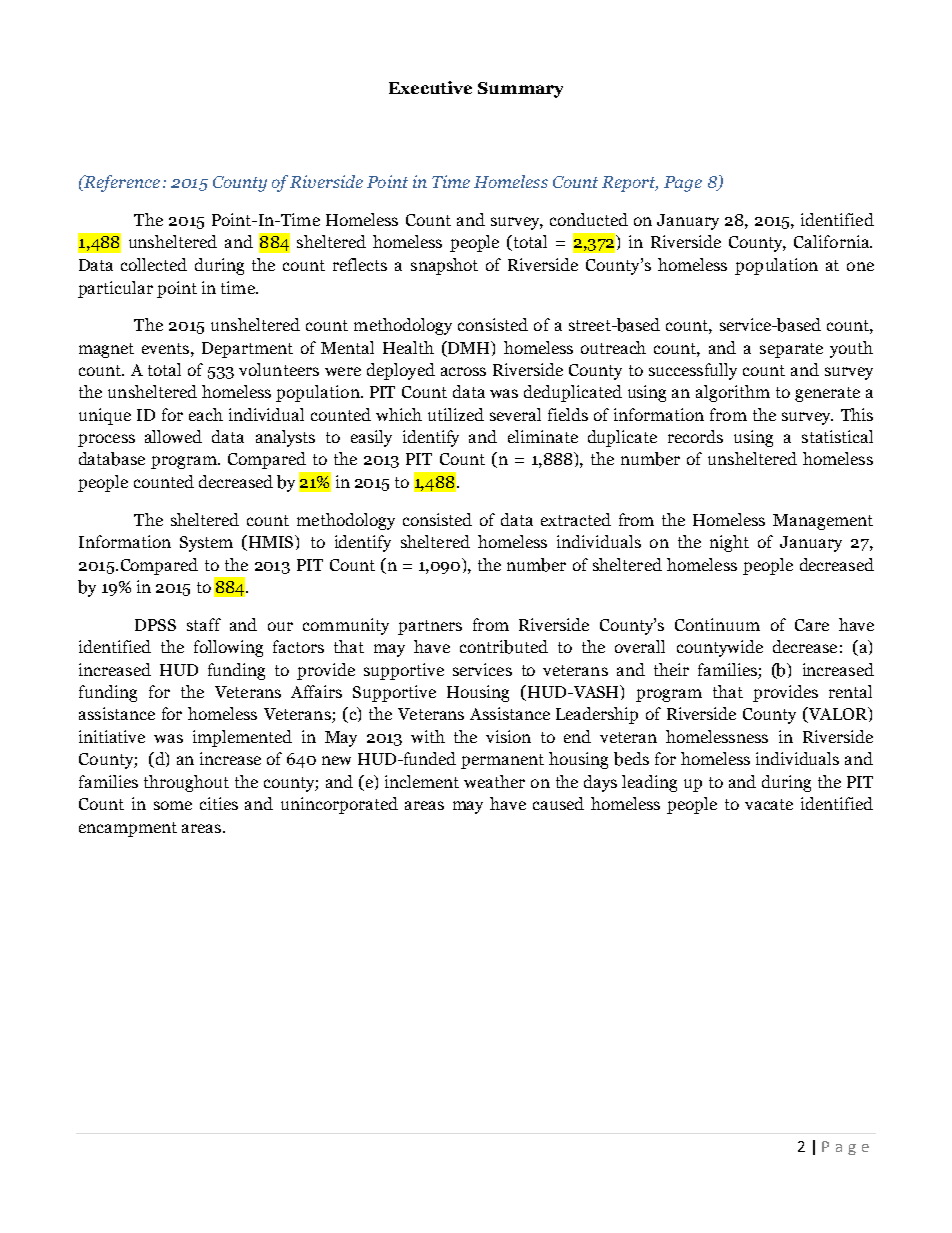 The image size is (952, 1233). Describe the element at coordinates (630, 184) in the page. I see `Report` at that location.
